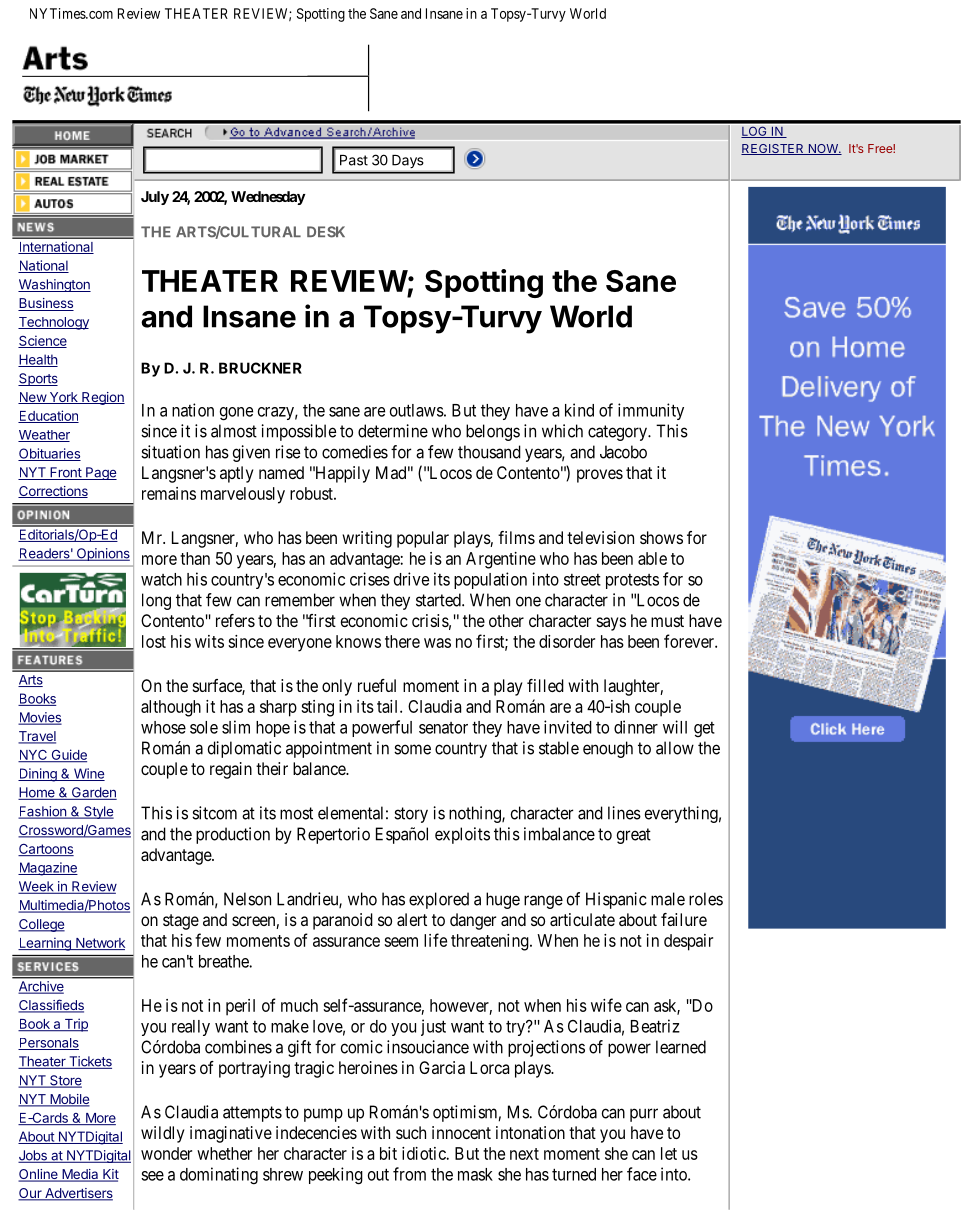 Image resolution: width=973 pixels, height=1232 pixels. Describe the element at coordinates (99, 944) in the document. I see `Network` at that location.
